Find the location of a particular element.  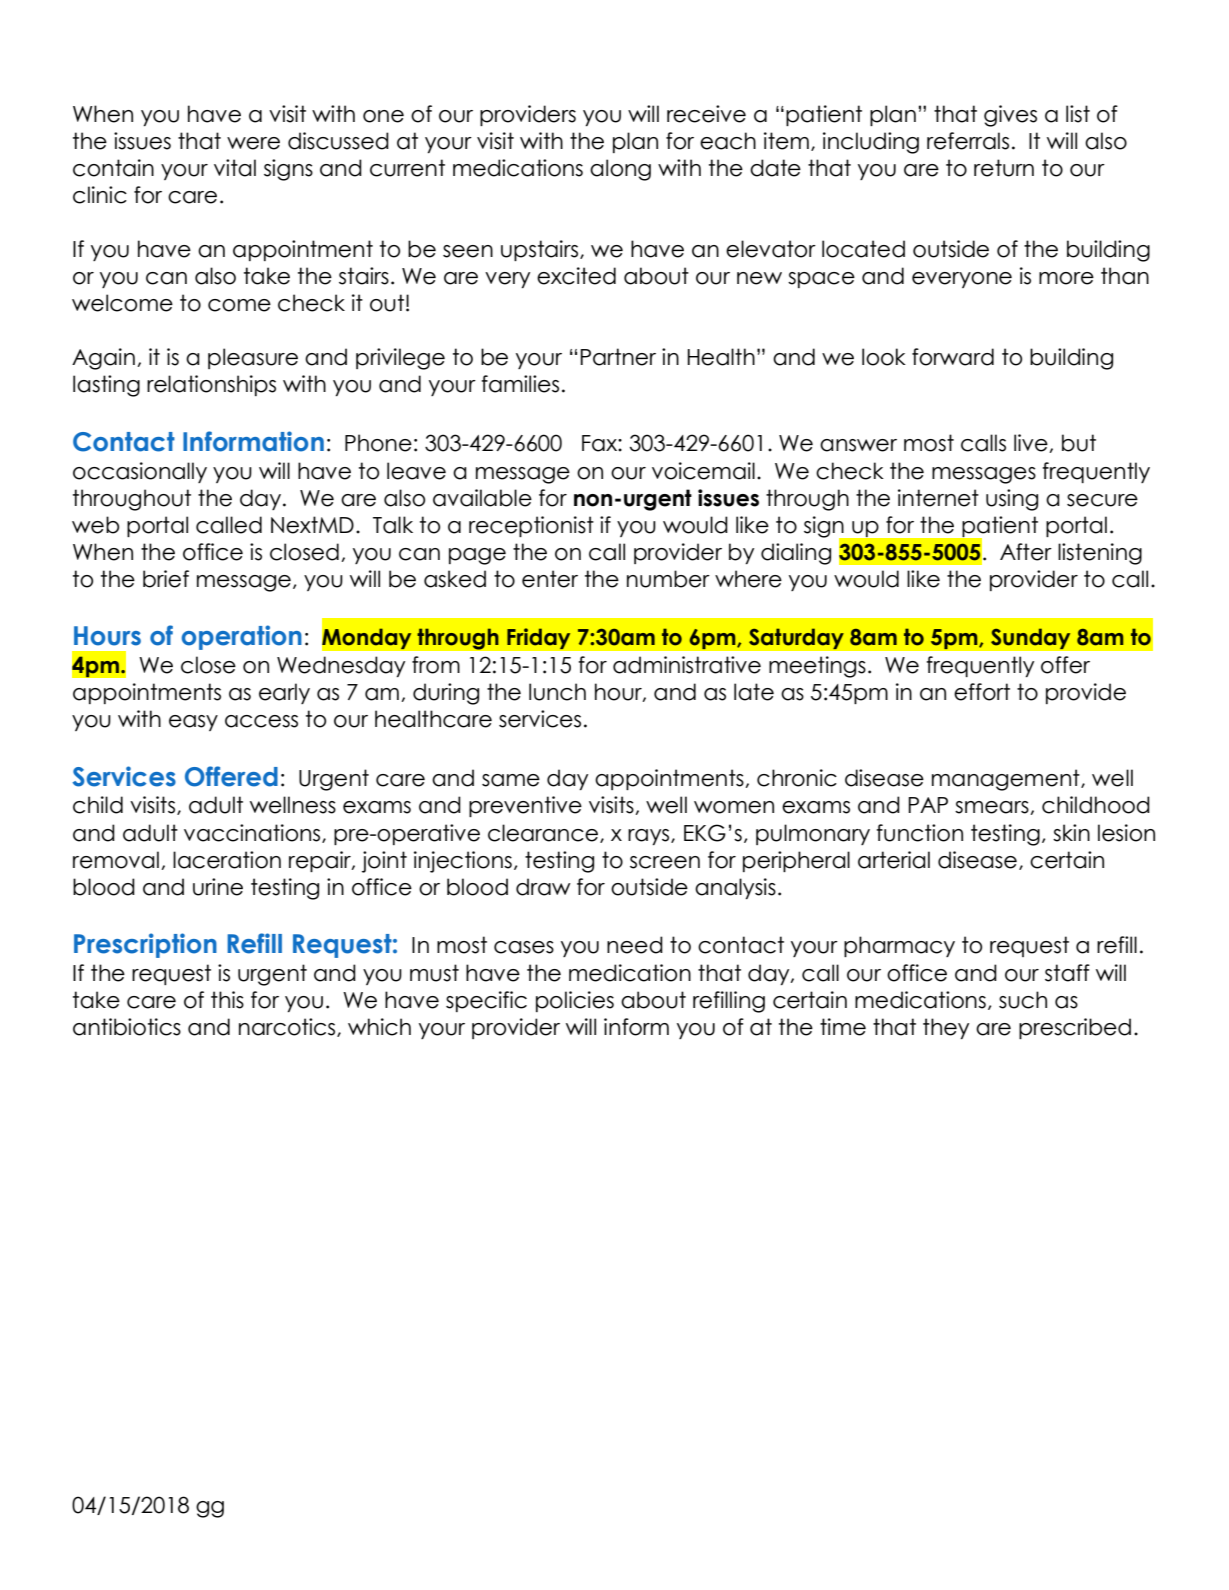

vaccinations is located at coordinates (253, 833).
